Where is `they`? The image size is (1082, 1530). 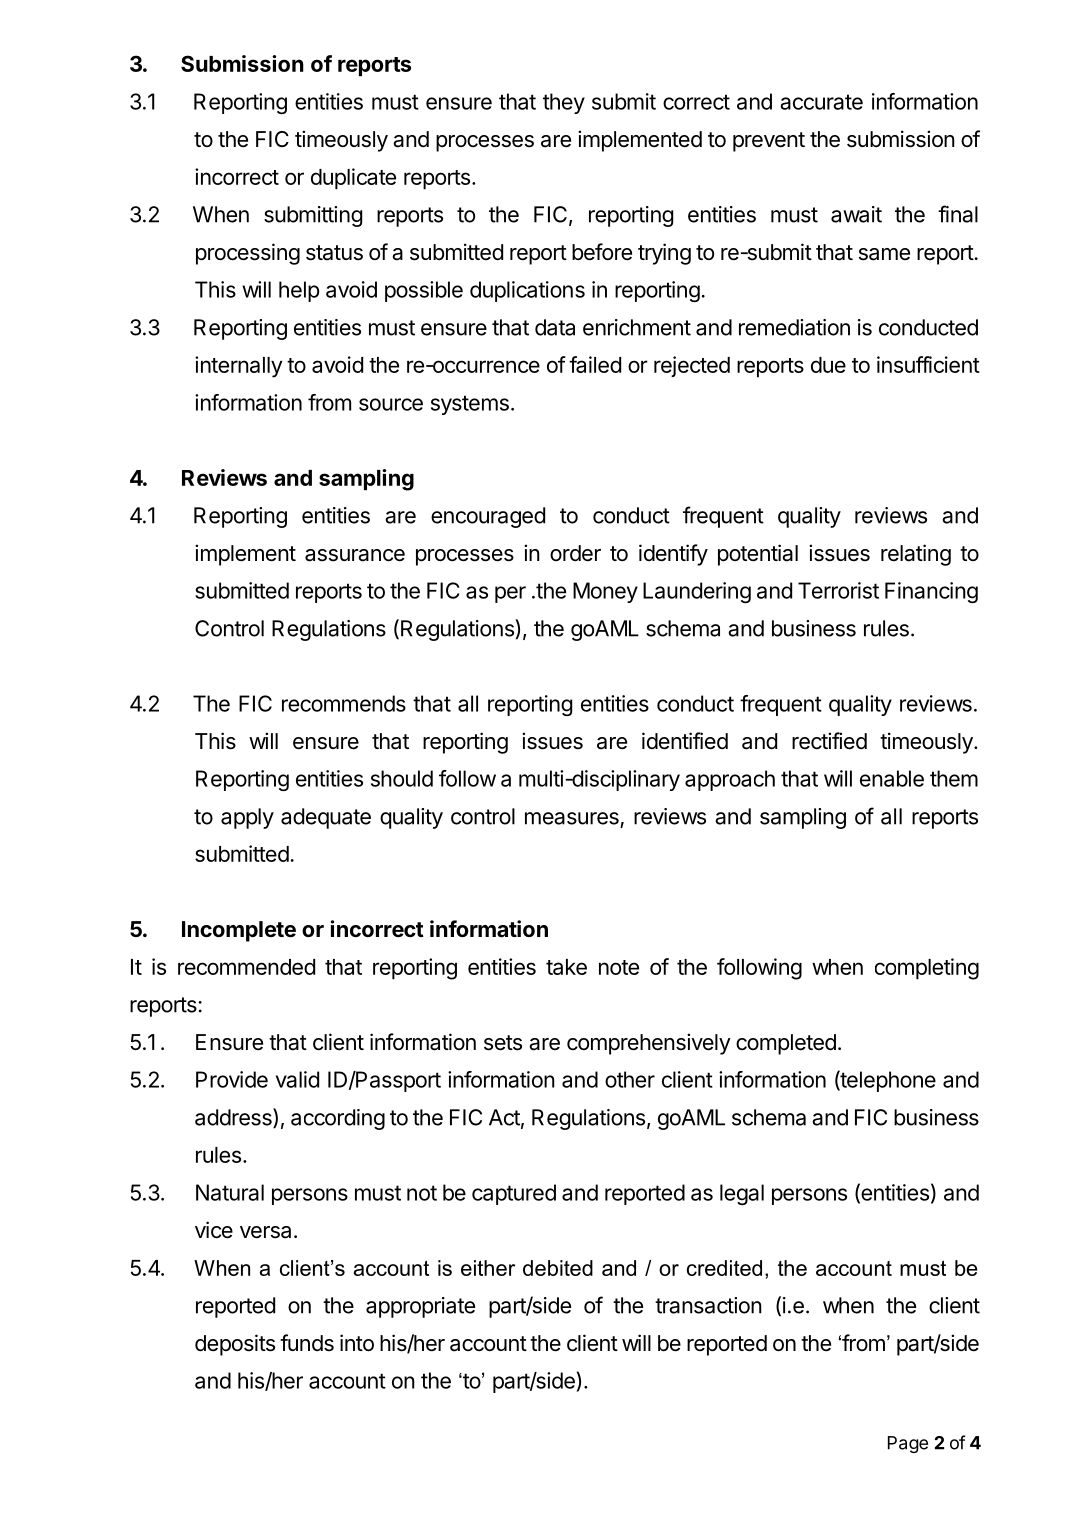 they is located at coordinates (564, 103).
